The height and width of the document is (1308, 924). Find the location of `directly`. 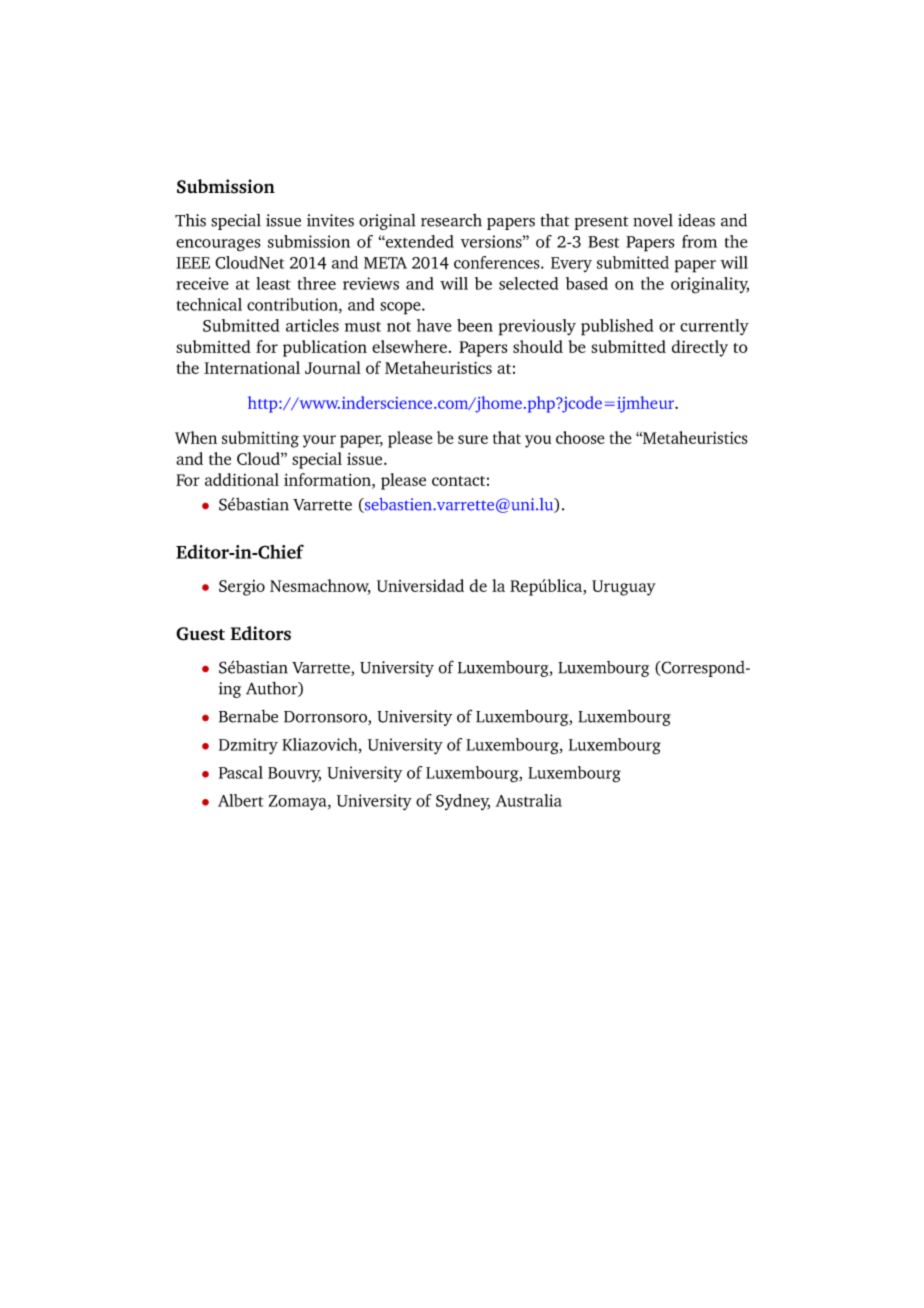

directly is located at coordinates (700, 348).
